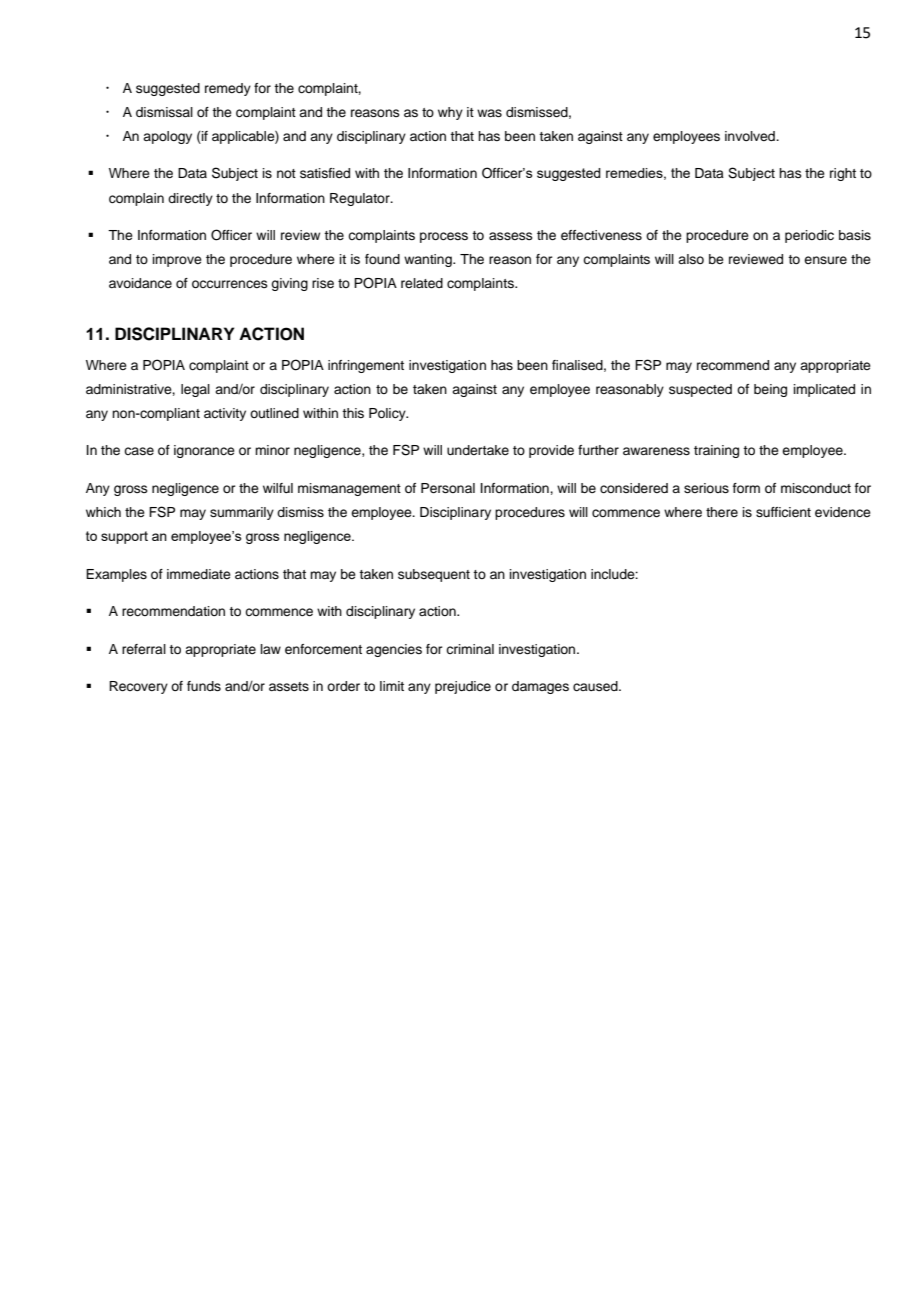 The image size is (924, 1308). What do you see at coordinates (228, 89) in the image?
I see `remedy` at bounding box center [228, 89].
